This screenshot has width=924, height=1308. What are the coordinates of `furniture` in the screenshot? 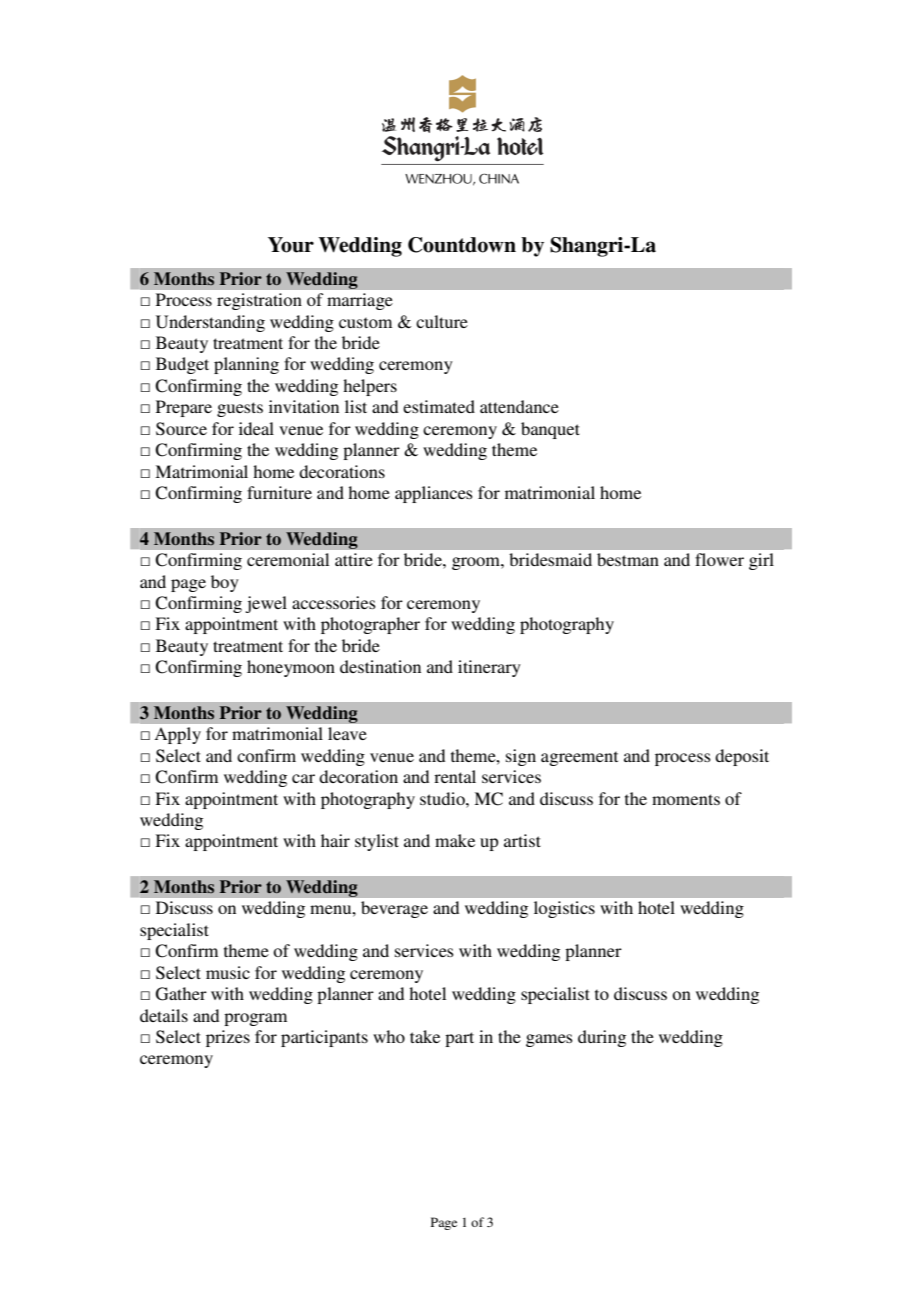 It's located at (279, 492).
